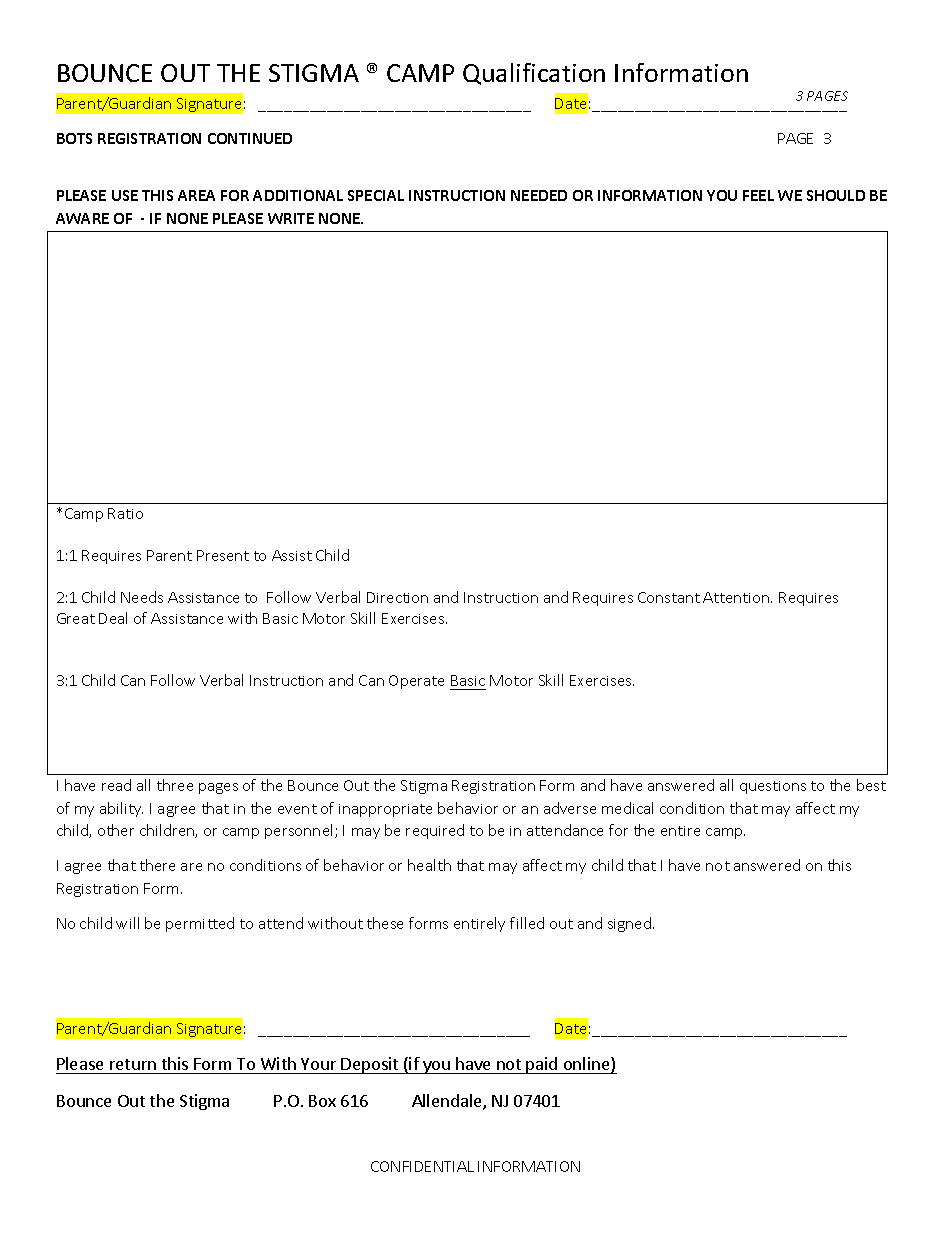 Image resolution: width=952 pixels, height=1233 pixels. I want to click on CONTINUED, so click(250, 138).
